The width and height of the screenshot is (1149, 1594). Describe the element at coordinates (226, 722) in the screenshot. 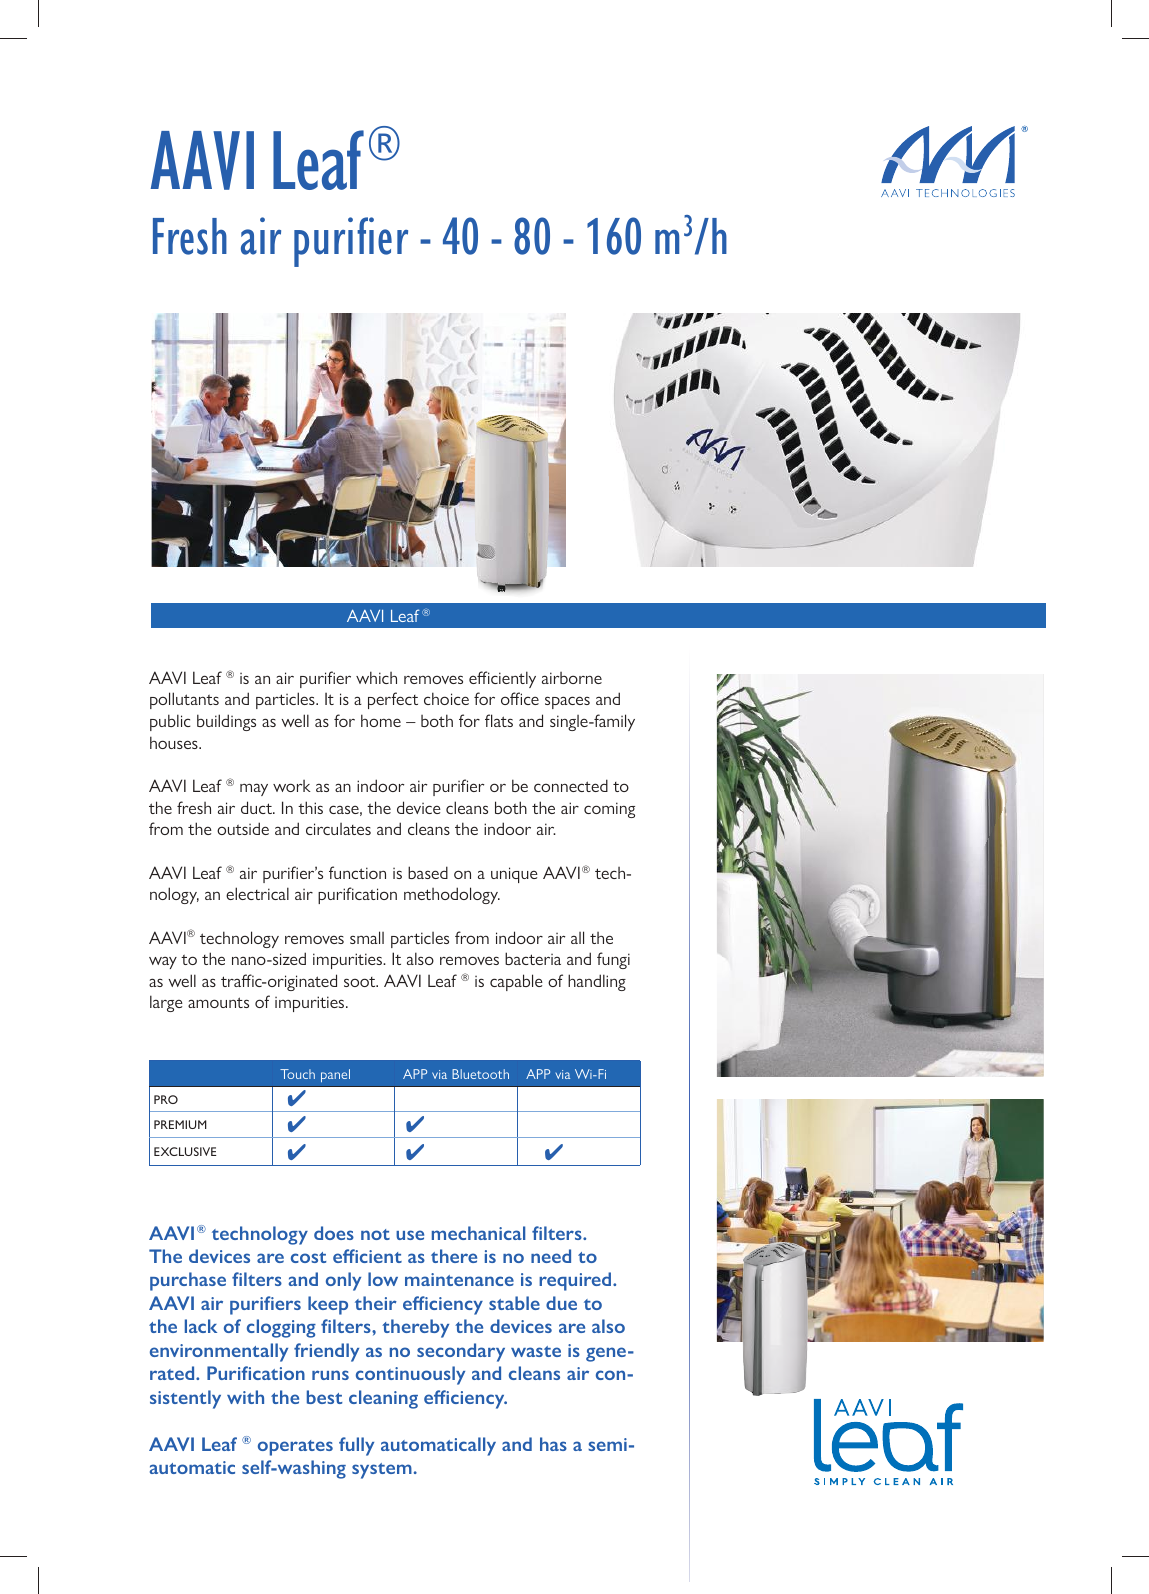

I see `buildings` at that location.
